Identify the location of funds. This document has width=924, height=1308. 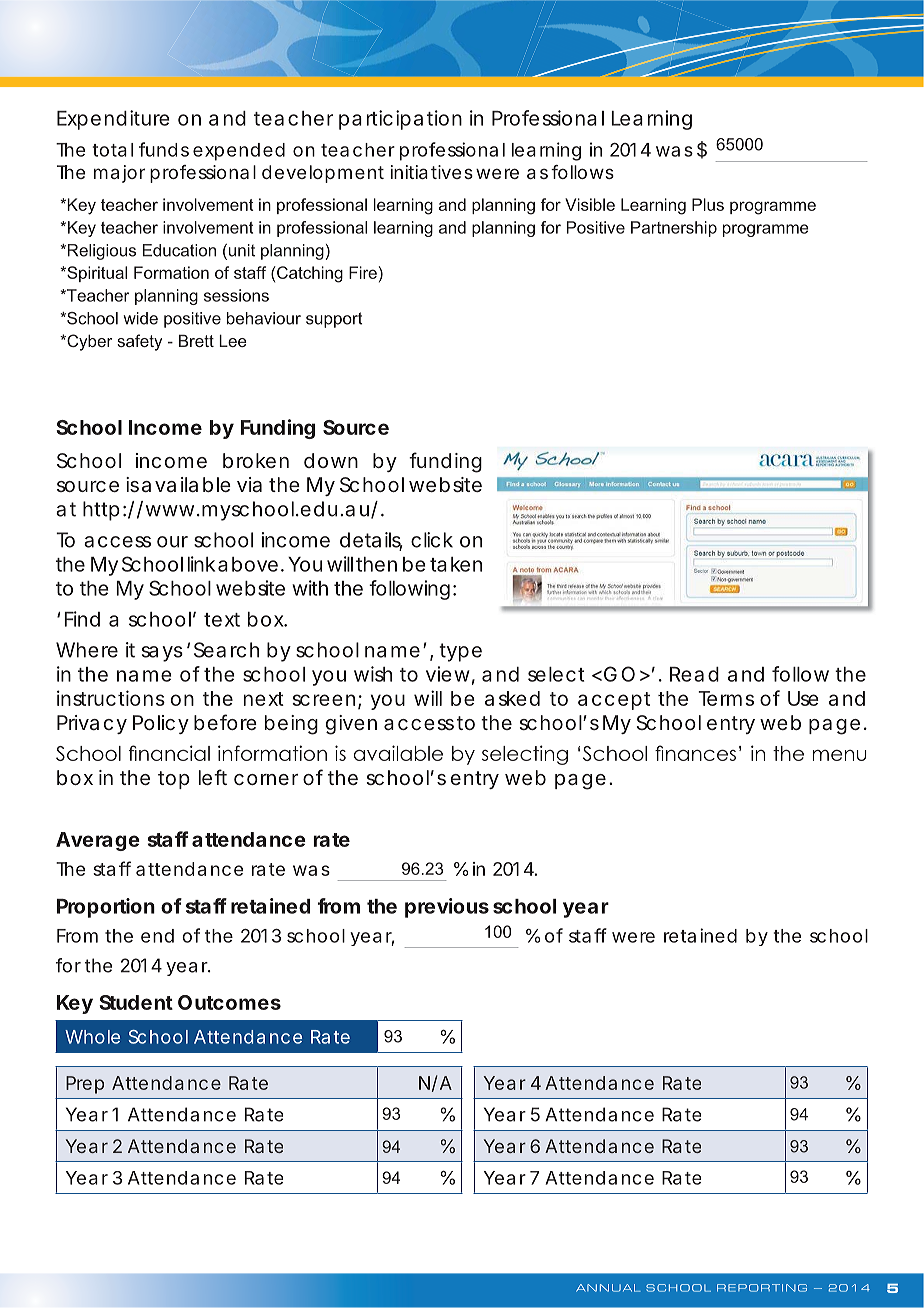
(164, 149).
